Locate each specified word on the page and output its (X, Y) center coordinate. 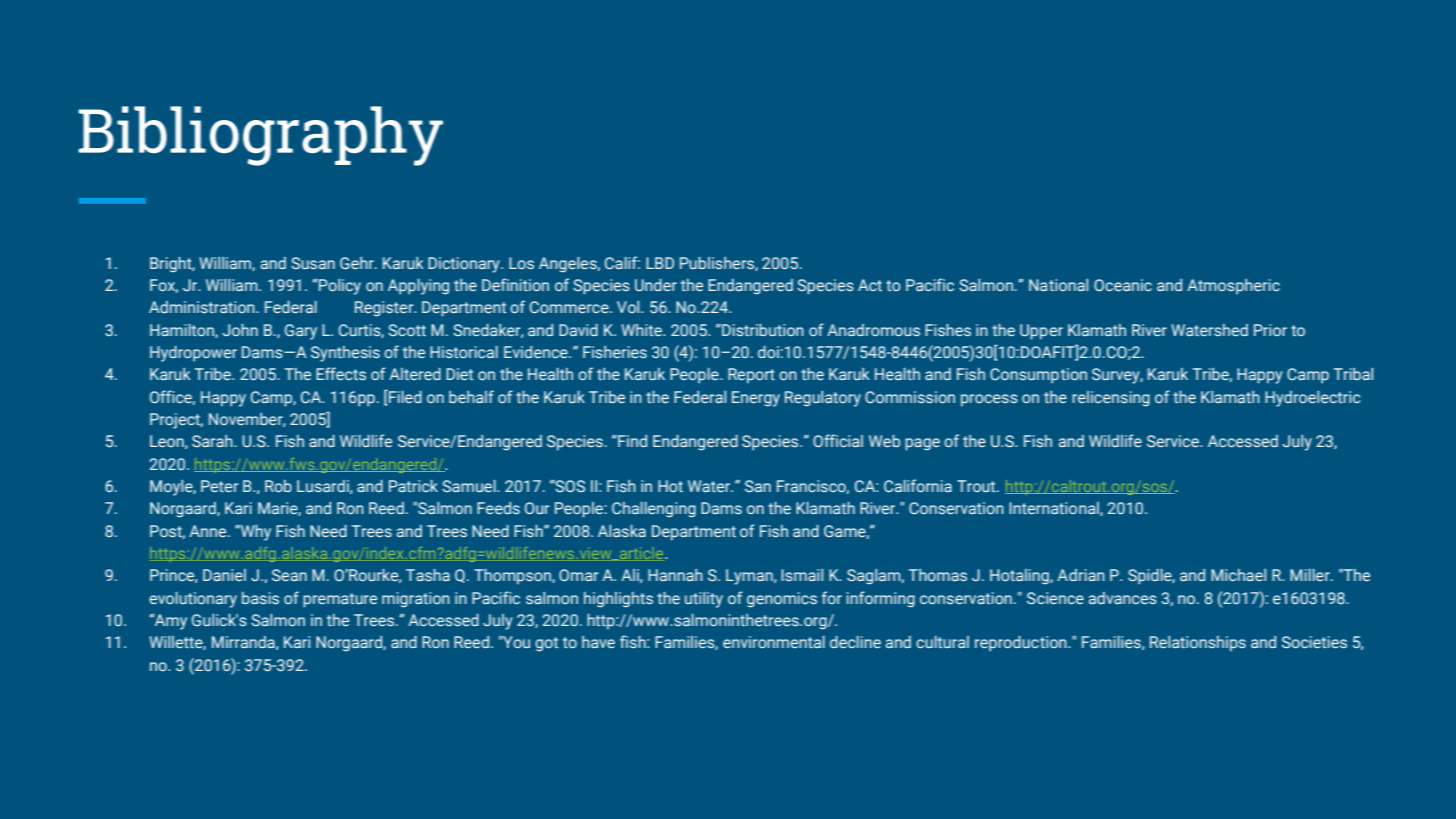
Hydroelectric (1312, 399)
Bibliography (261, 136)
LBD (660, 263)
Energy (756, 399)
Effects (341, 373)
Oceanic (1123, 285)
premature (340, 600)
